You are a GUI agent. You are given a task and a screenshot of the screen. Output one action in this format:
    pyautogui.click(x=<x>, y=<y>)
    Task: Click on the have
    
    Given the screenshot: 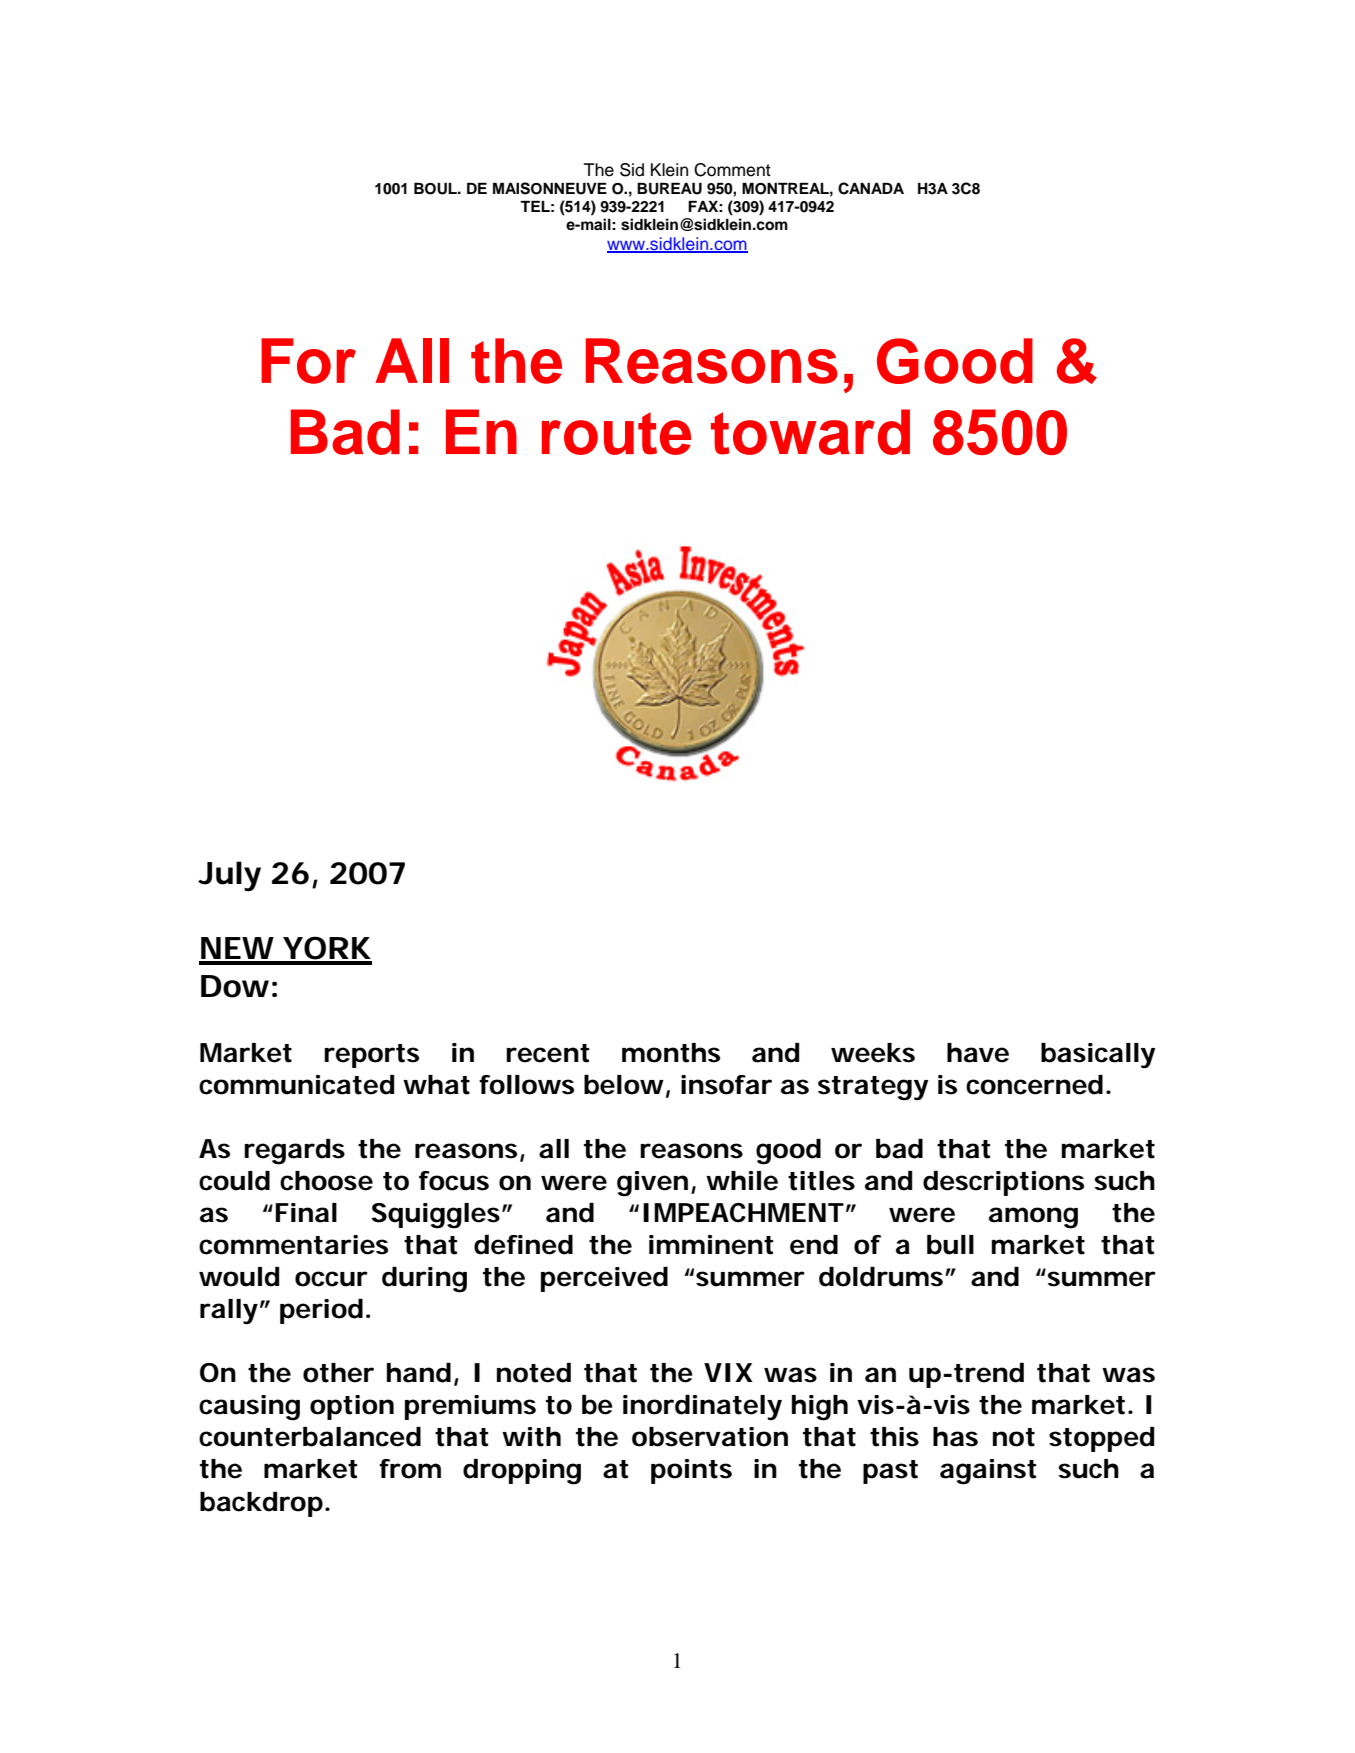 What is the action you would take?
    pyautogui.click(x=978, y=1053)
